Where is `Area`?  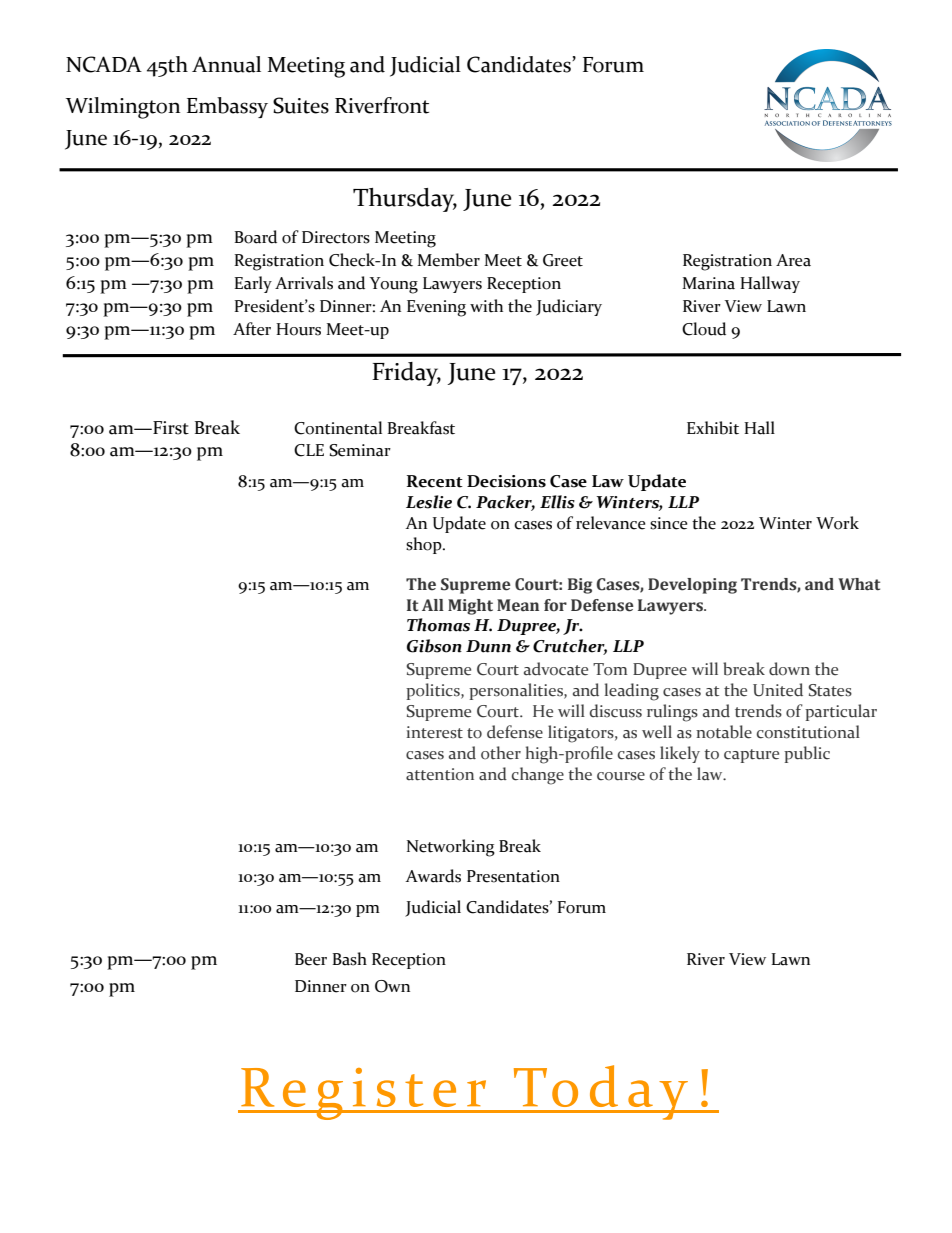 Area is located at coordinates (793, 260).
